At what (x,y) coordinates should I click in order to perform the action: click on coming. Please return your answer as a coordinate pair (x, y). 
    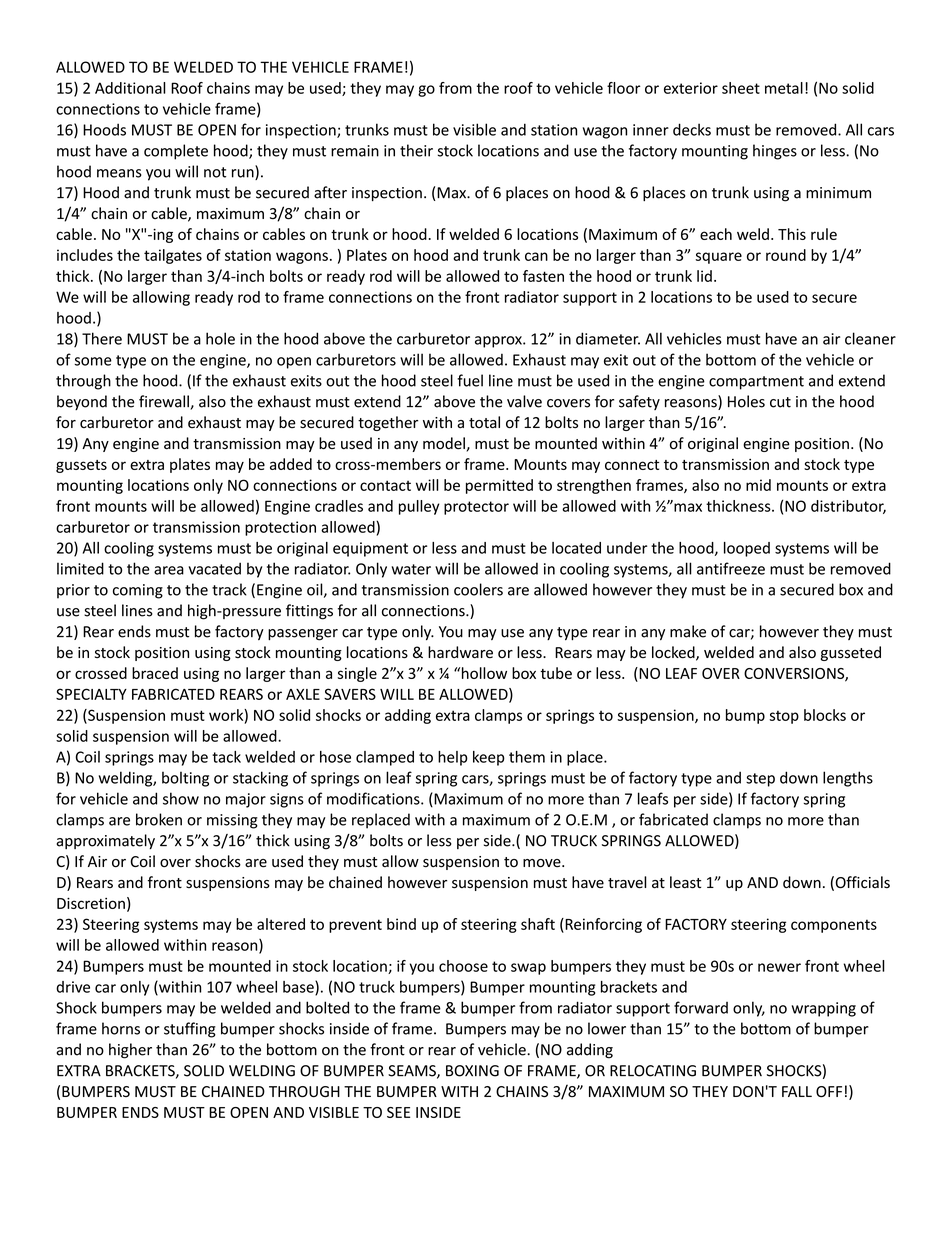
    Looking at the image, I should click on (138, 591).
